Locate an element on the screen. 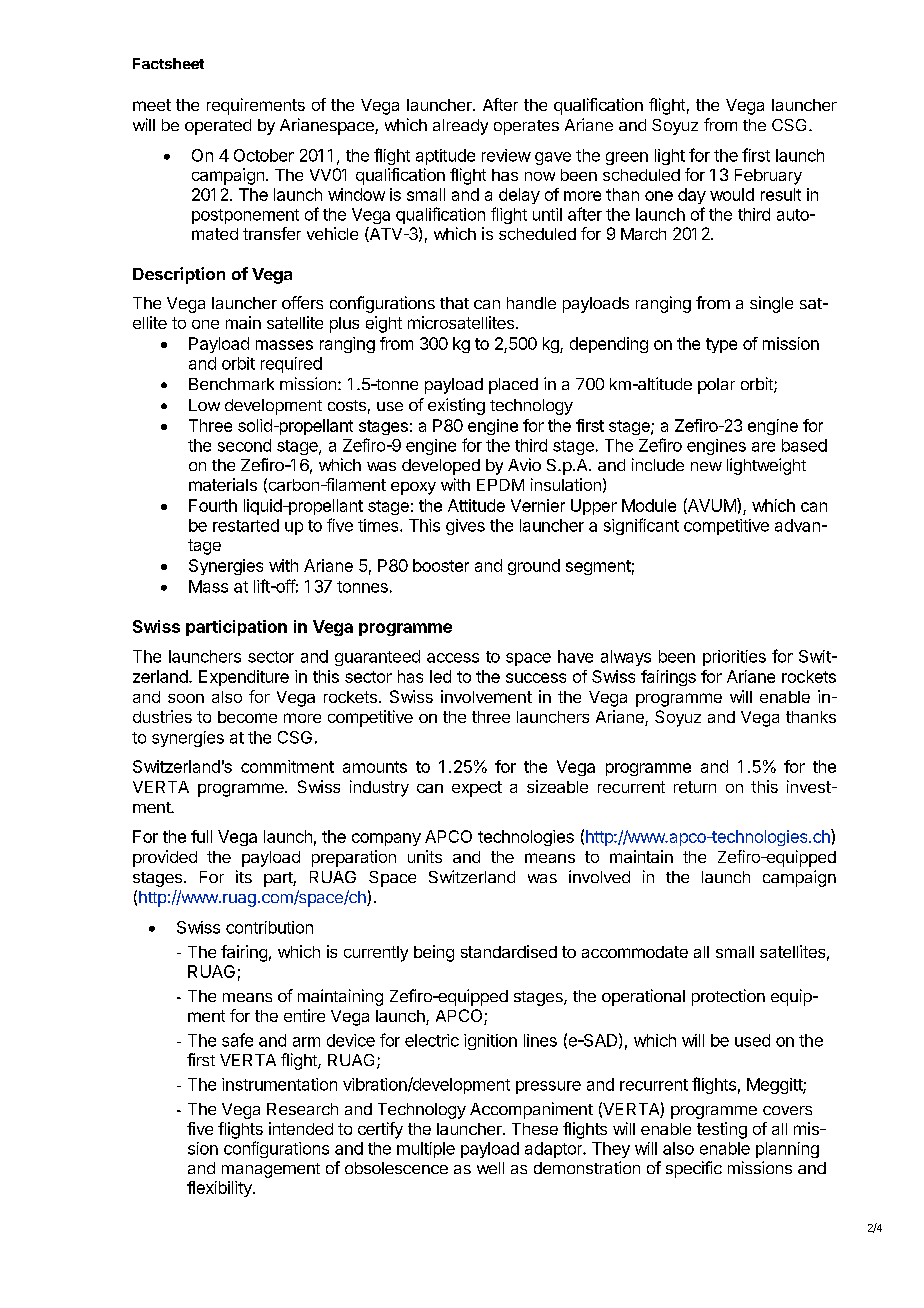  flexibility is located at coordinates (220, 1189).
